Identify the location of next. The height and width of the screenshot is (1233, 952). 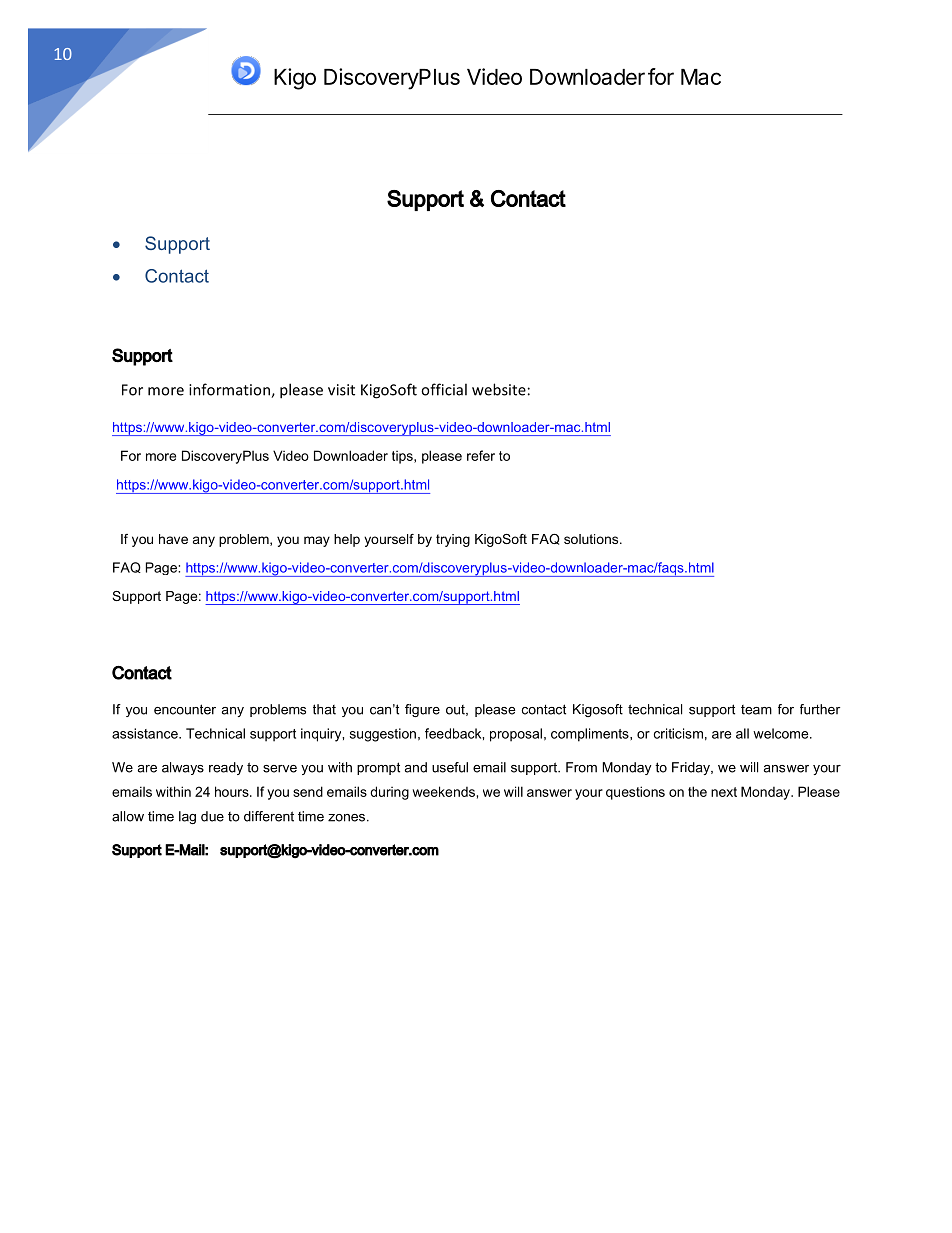
(724, 792).
